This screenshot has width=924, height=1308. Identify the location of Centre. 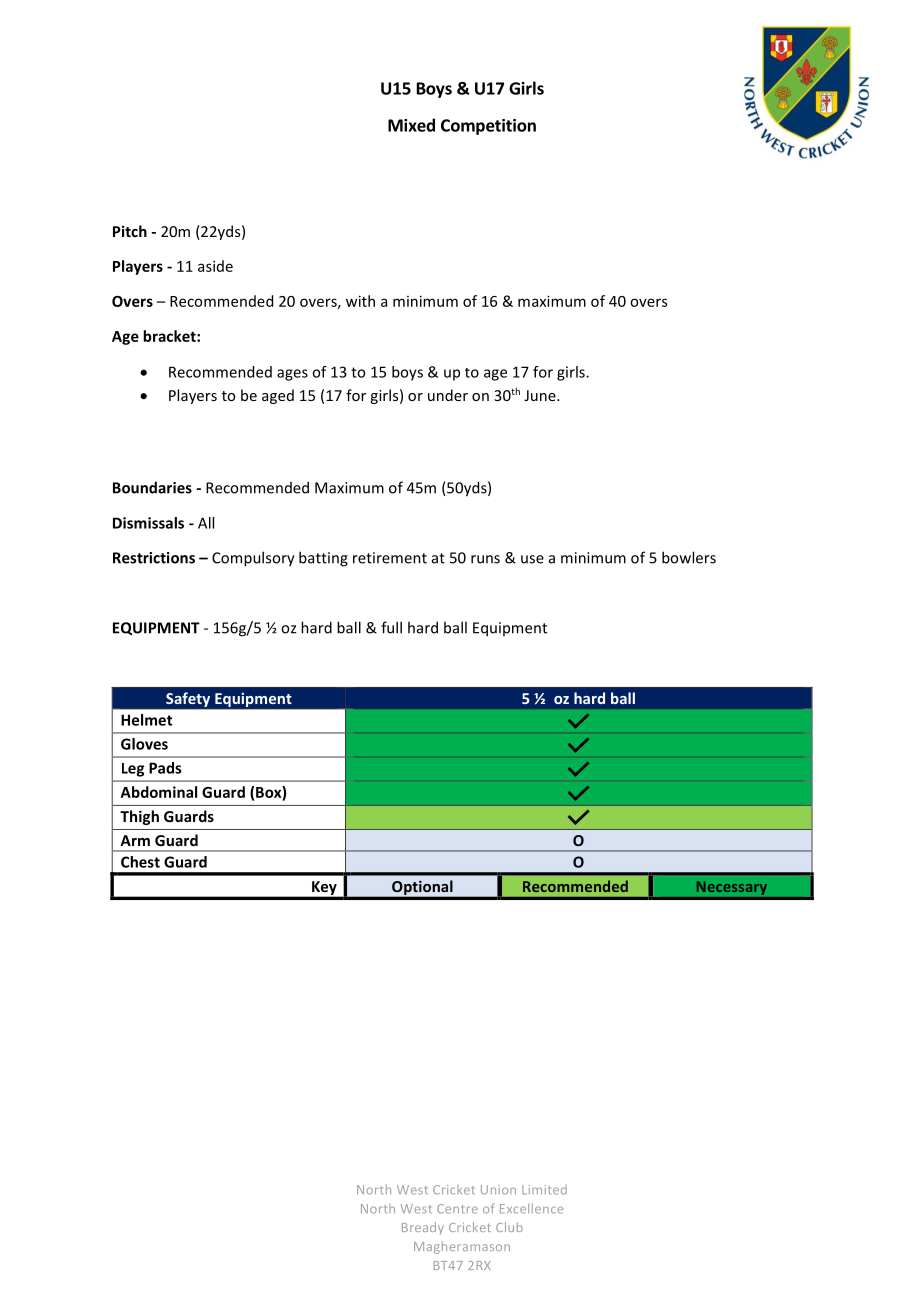
(457, 1209).
